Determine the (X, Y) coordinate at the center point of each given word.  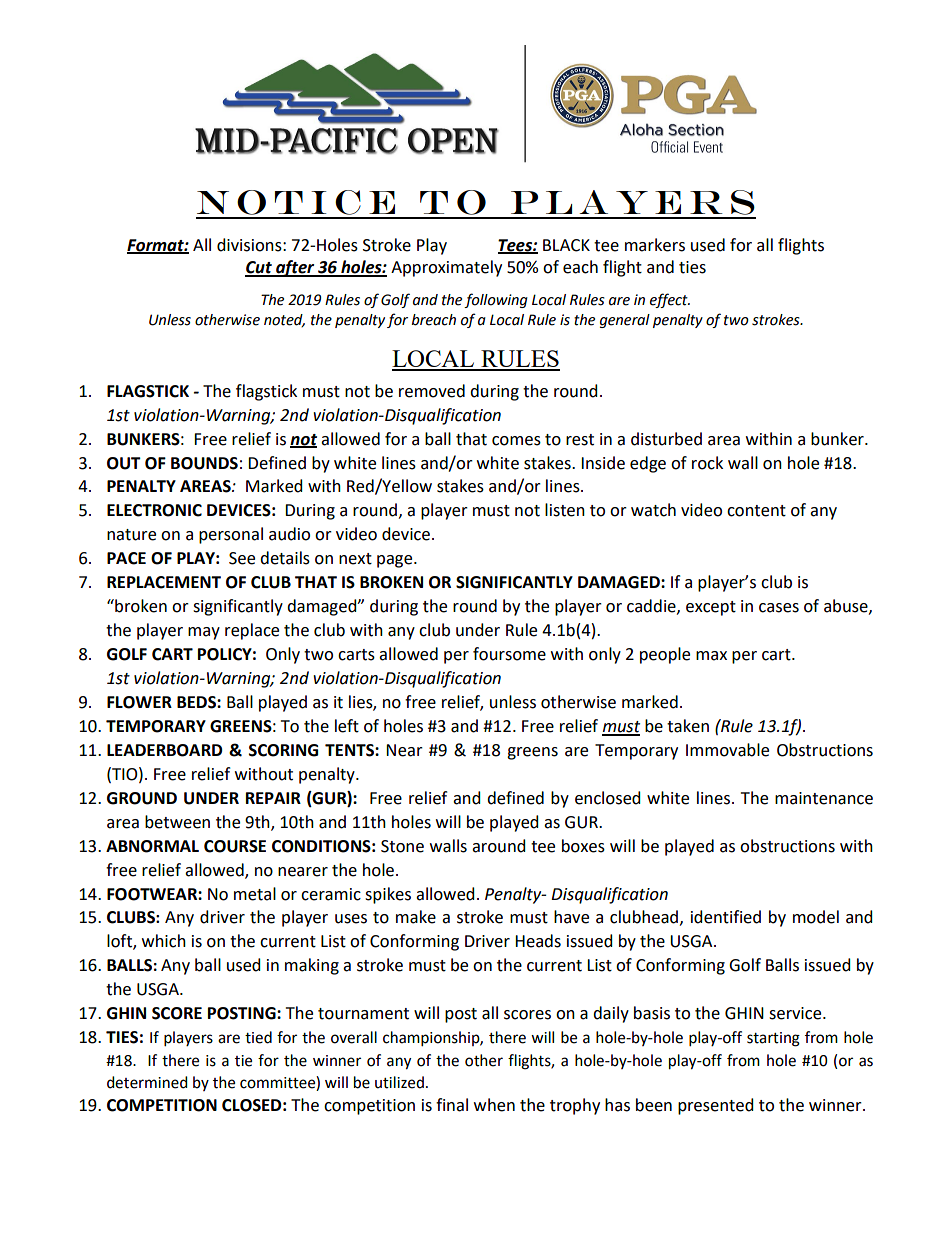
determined (147, 1082)
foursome (509, 654)
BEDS (197, 702)
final (452, 1105)
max (711, 656)
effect (670, 300)
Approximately (446, 268)
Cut (259, 268)
